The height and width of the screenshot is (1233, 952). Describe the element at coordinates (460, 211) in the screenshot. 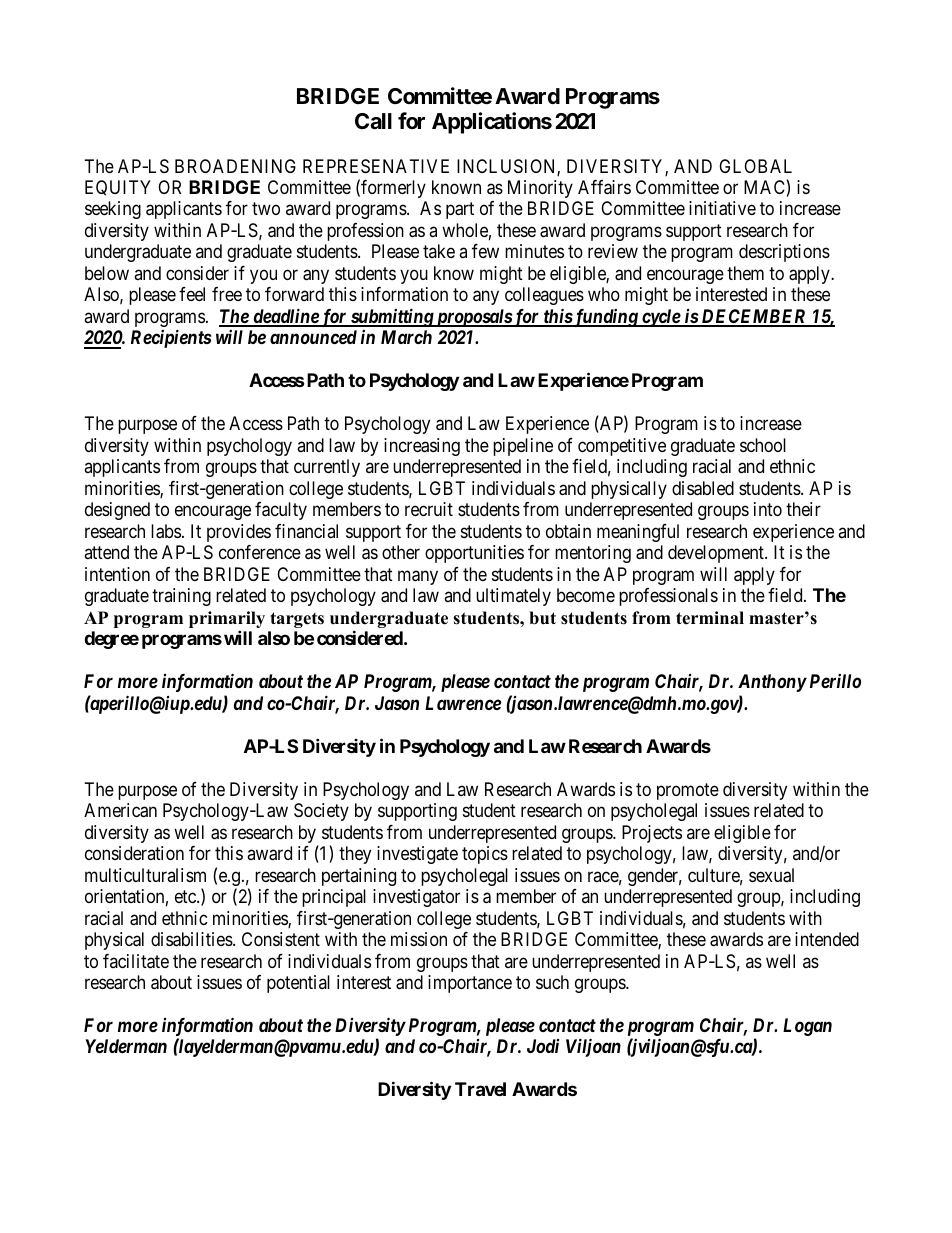

I see `part` at that location.
